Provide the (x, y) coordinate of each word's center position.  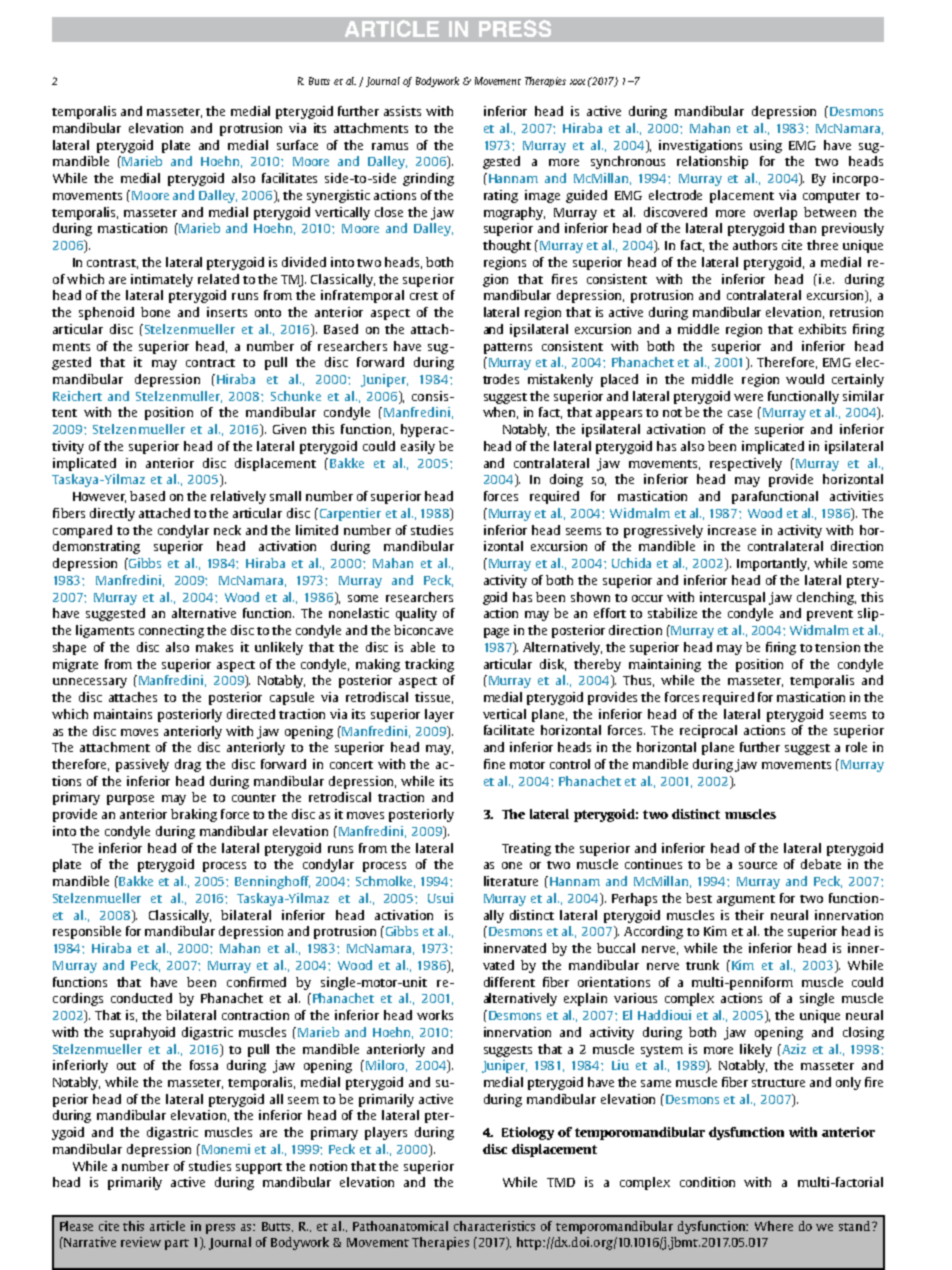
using (766, 146)
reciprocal (708, 731)
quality (416, 614)
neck (227, 530)
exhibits (822, 329)
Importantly (773, 564)
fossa (204, 1065)
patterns (508, 348)
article (167, 1226)
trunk (702, 965)
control (570, 764)
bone (155, 312)
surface (297, 145)
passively (142, 765)
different (509, 982)
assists (402, 111)
